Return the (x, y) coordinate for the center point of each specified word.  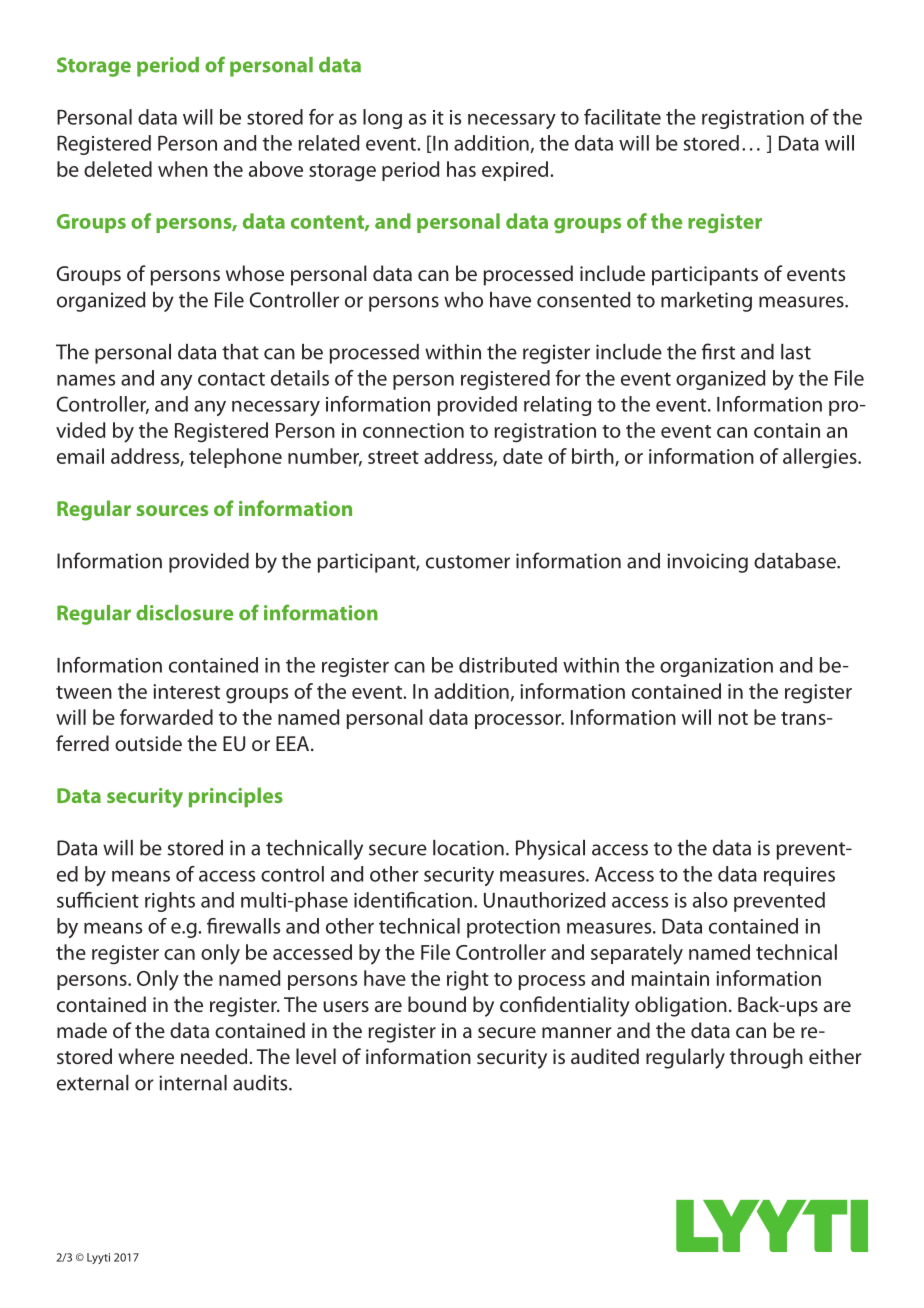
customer (468, 562)
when (183, 169)
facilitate (622, 117)
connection (413, 430)
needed (215, 1056)
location (468, 848)
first (718, 351)
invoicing (707, 563)
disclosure (184, 613)
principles (236, 797)
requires (799, 876)
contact (231, 379)
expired (516, 171)
